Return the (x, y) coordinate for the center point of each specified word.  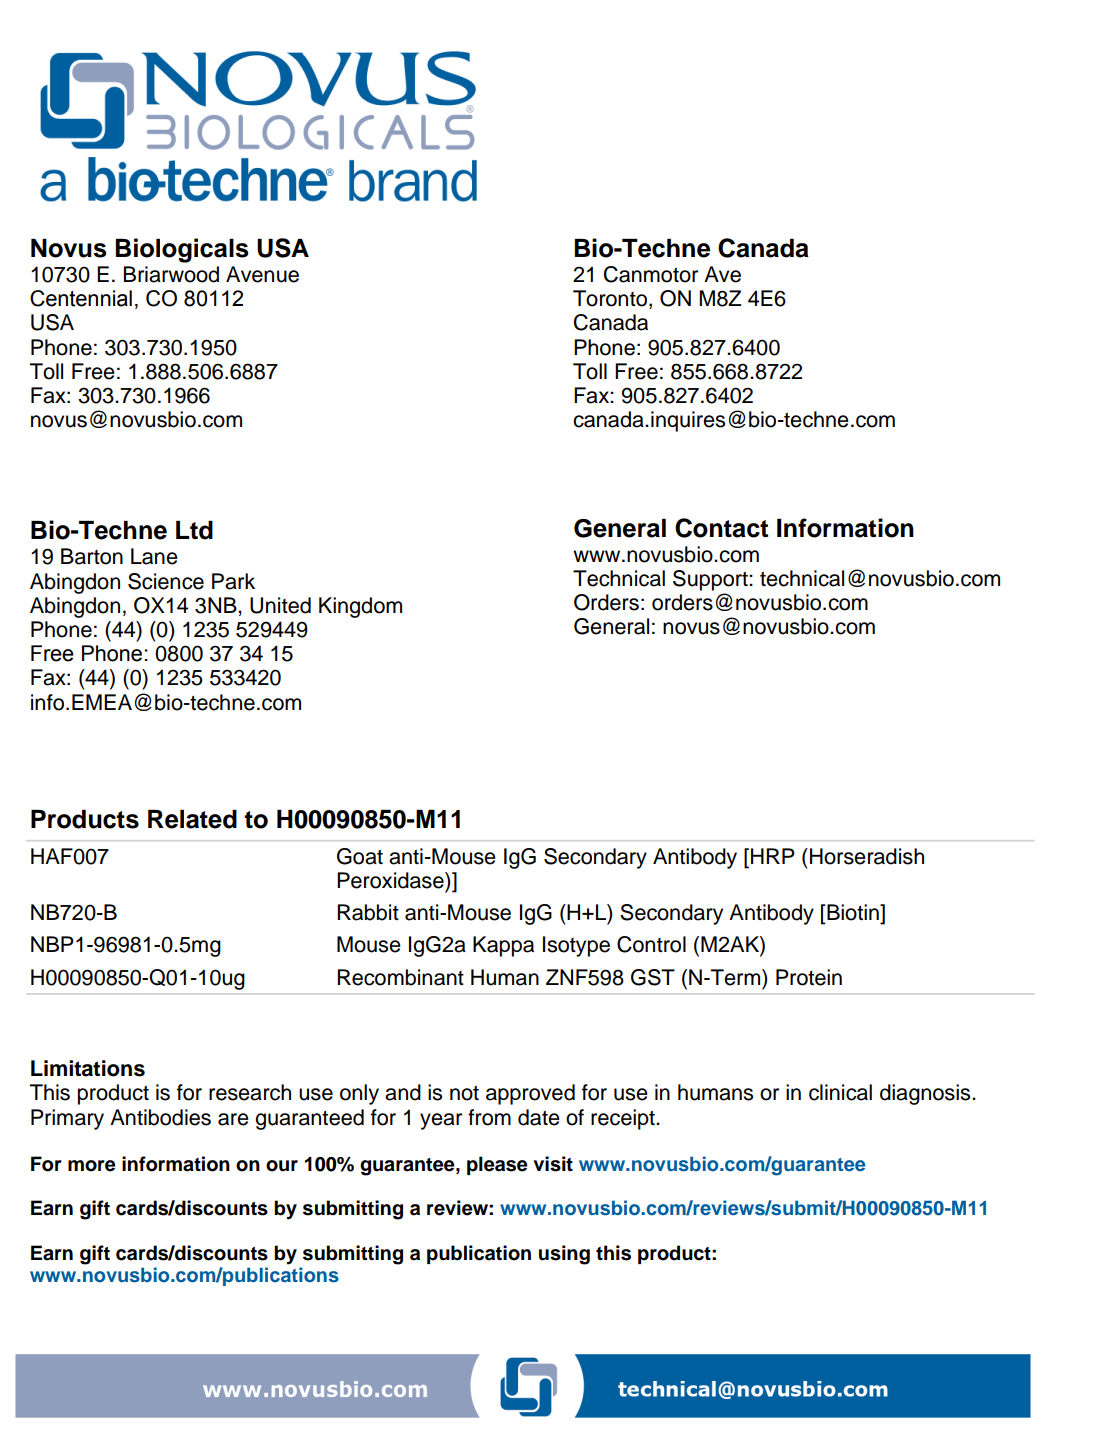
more (92, 1166)
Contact (721, 528)
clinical (840, 1092)
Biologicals (182, 250)
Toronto (610, 298)
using (564, 1255)
